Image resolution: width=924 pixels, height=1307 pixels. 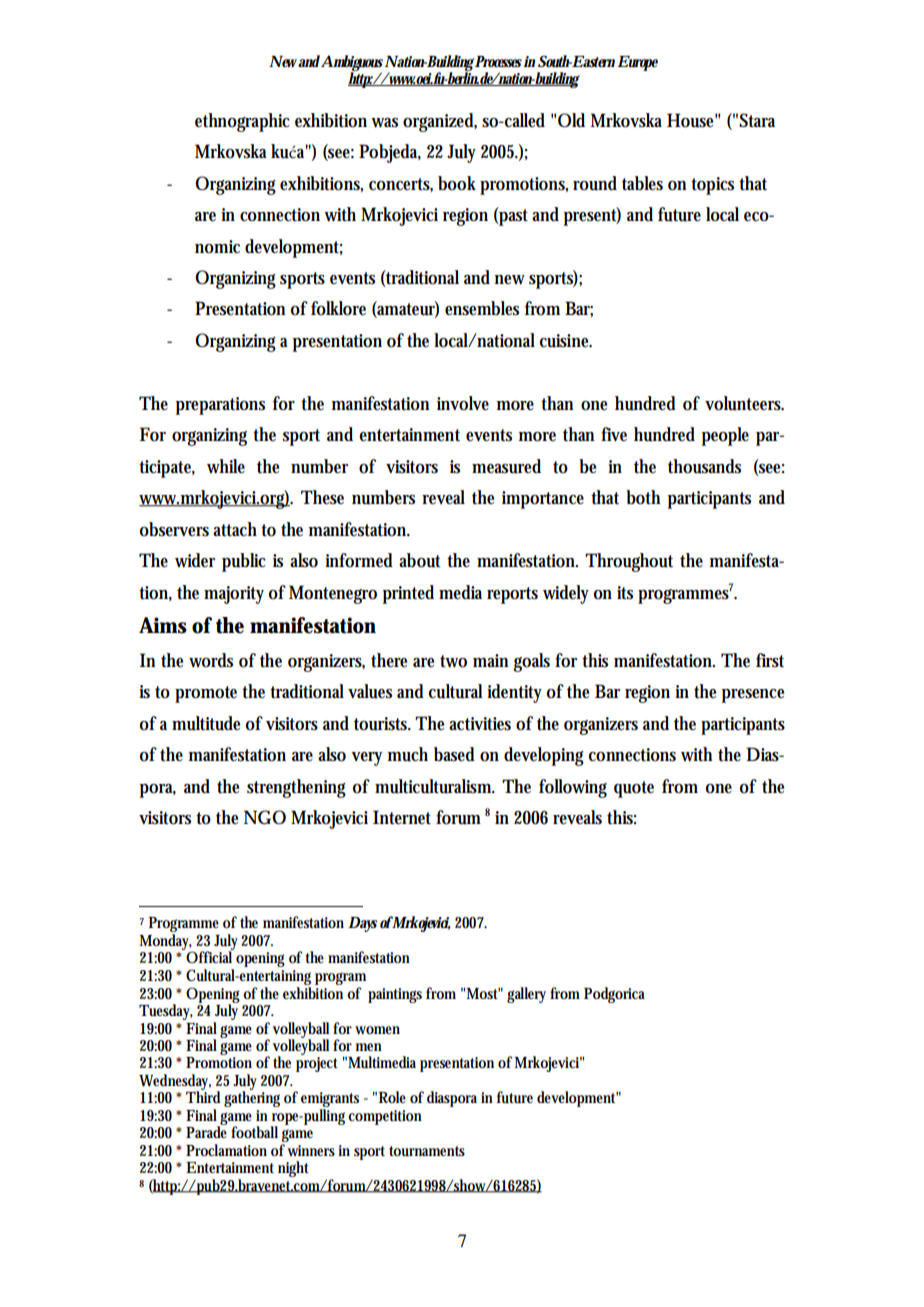 What do you see at coordinates (625, 593) in the image?
I see `its` at bounding box center [625, 593].
